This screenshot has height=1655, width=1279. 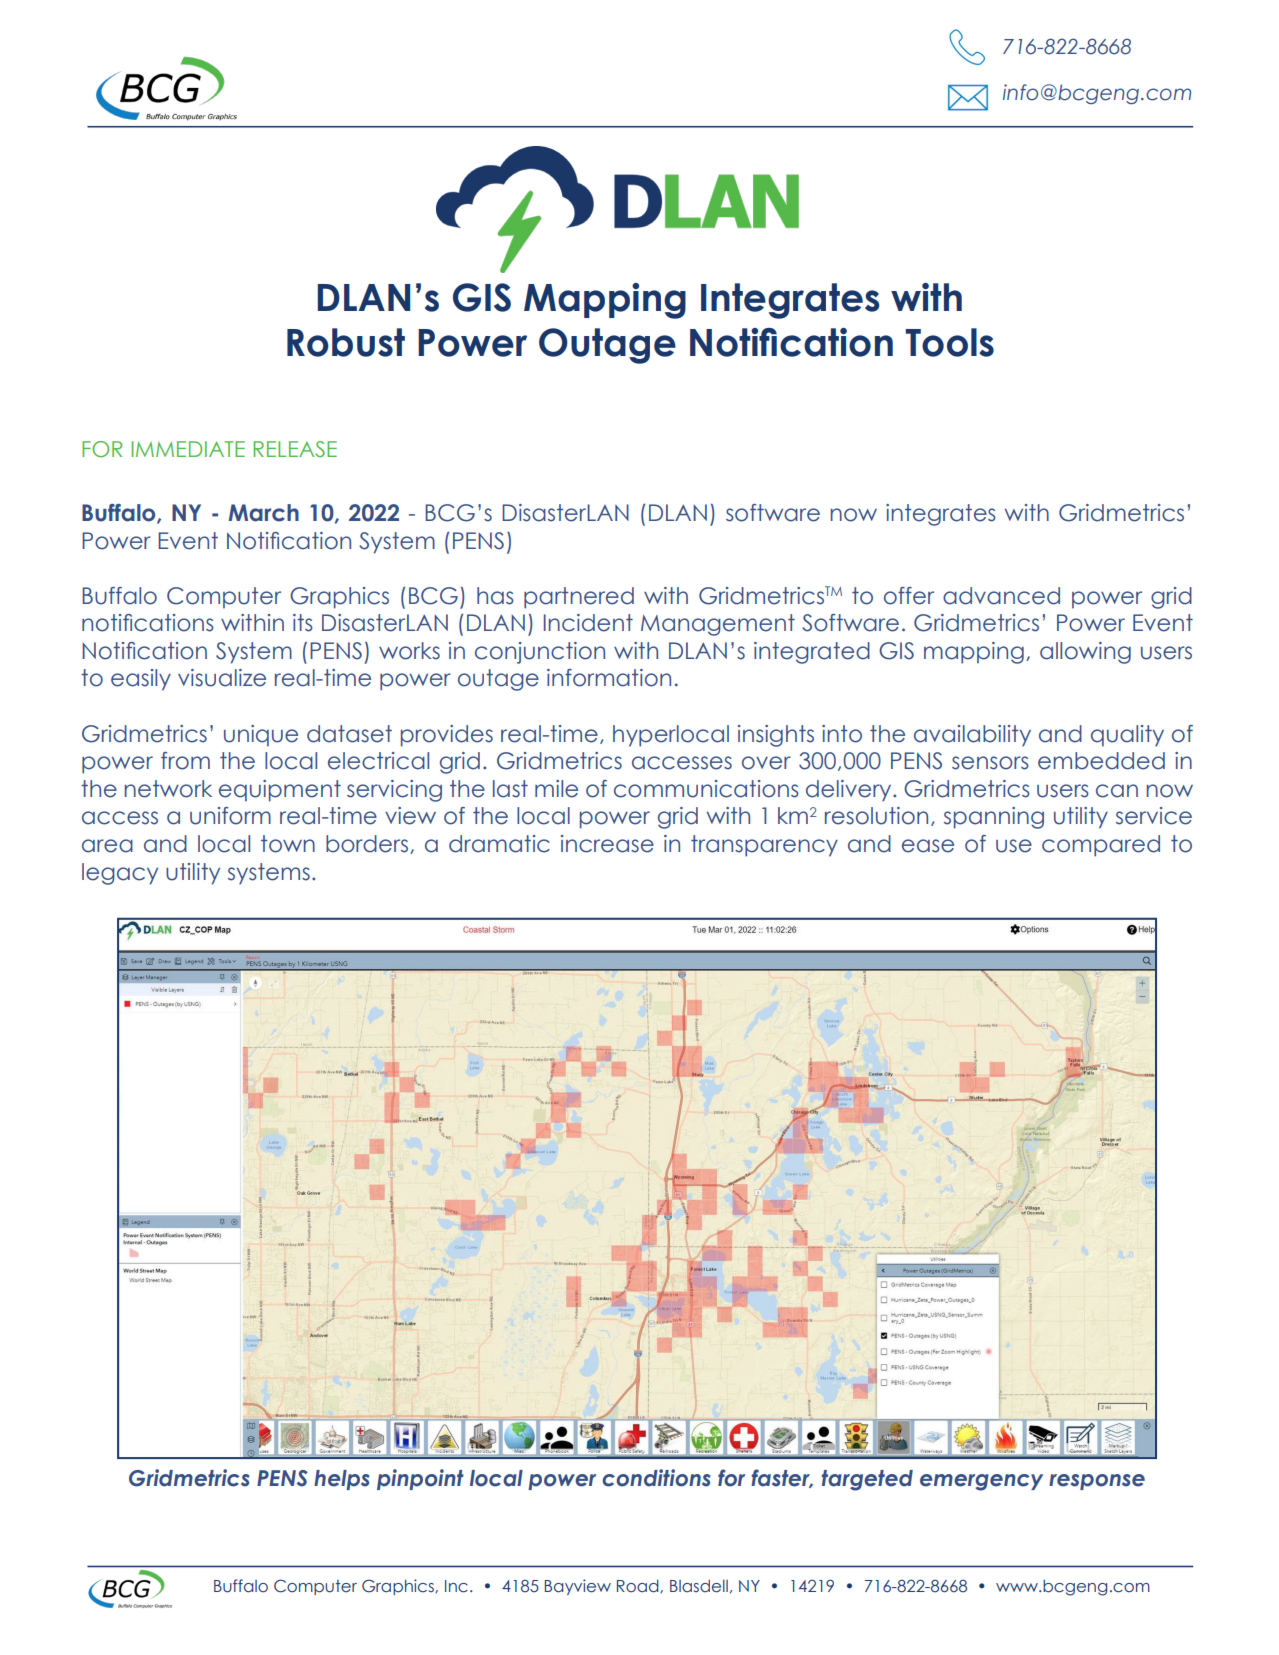 What do you see at coordinates (990, 763) in the screenshot?
I see `sensors` at bounding box center [990, 763].
